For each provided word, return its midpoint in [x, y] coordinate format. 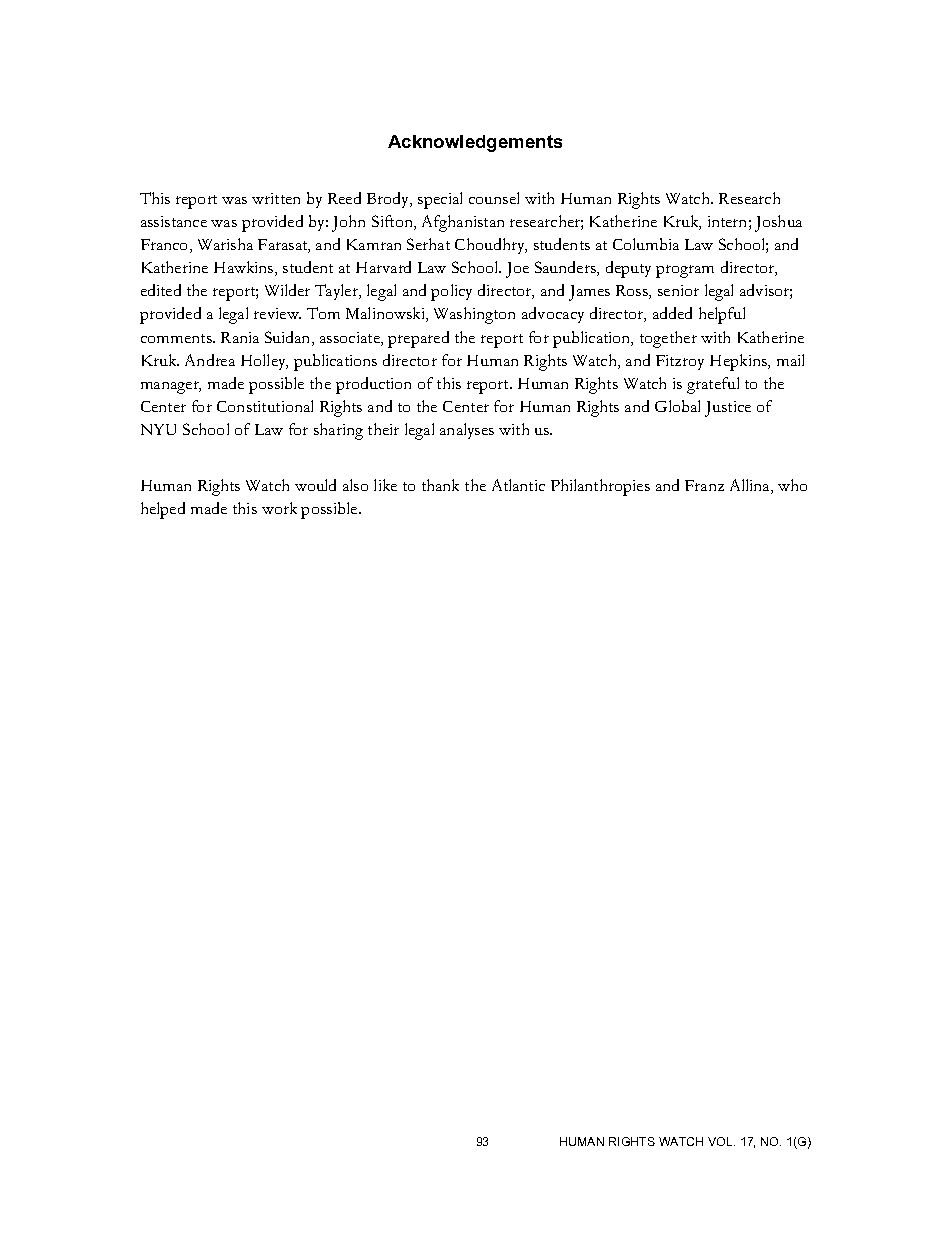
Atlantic [518, 485]
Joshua [778, 223]
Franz [704, 485]
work [279, 508]
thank [440, 485]
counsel [494, 198]
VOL [721, 1141]
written [276, 198]
